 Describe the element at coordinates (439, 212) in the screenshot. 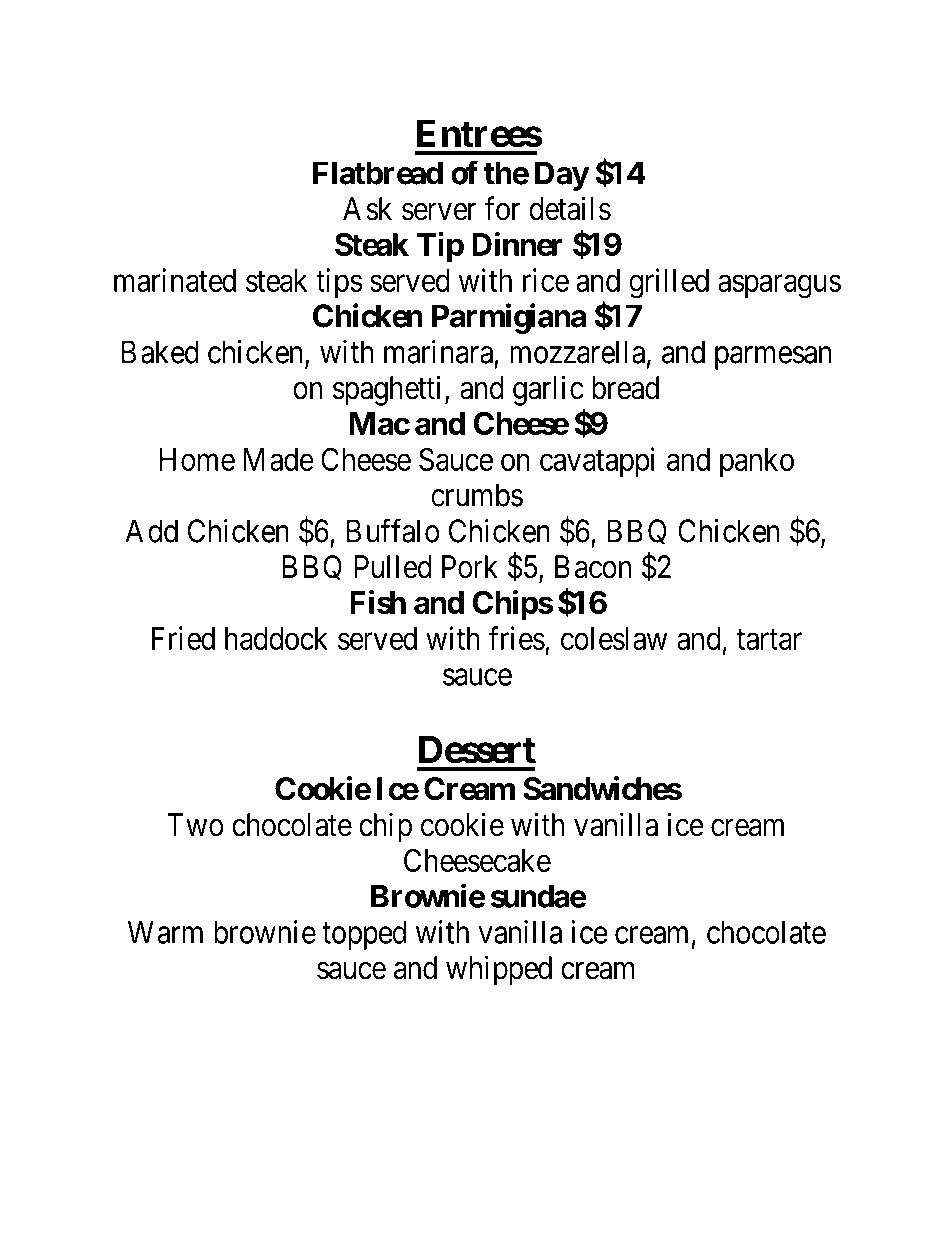

I see `server` at that location.
